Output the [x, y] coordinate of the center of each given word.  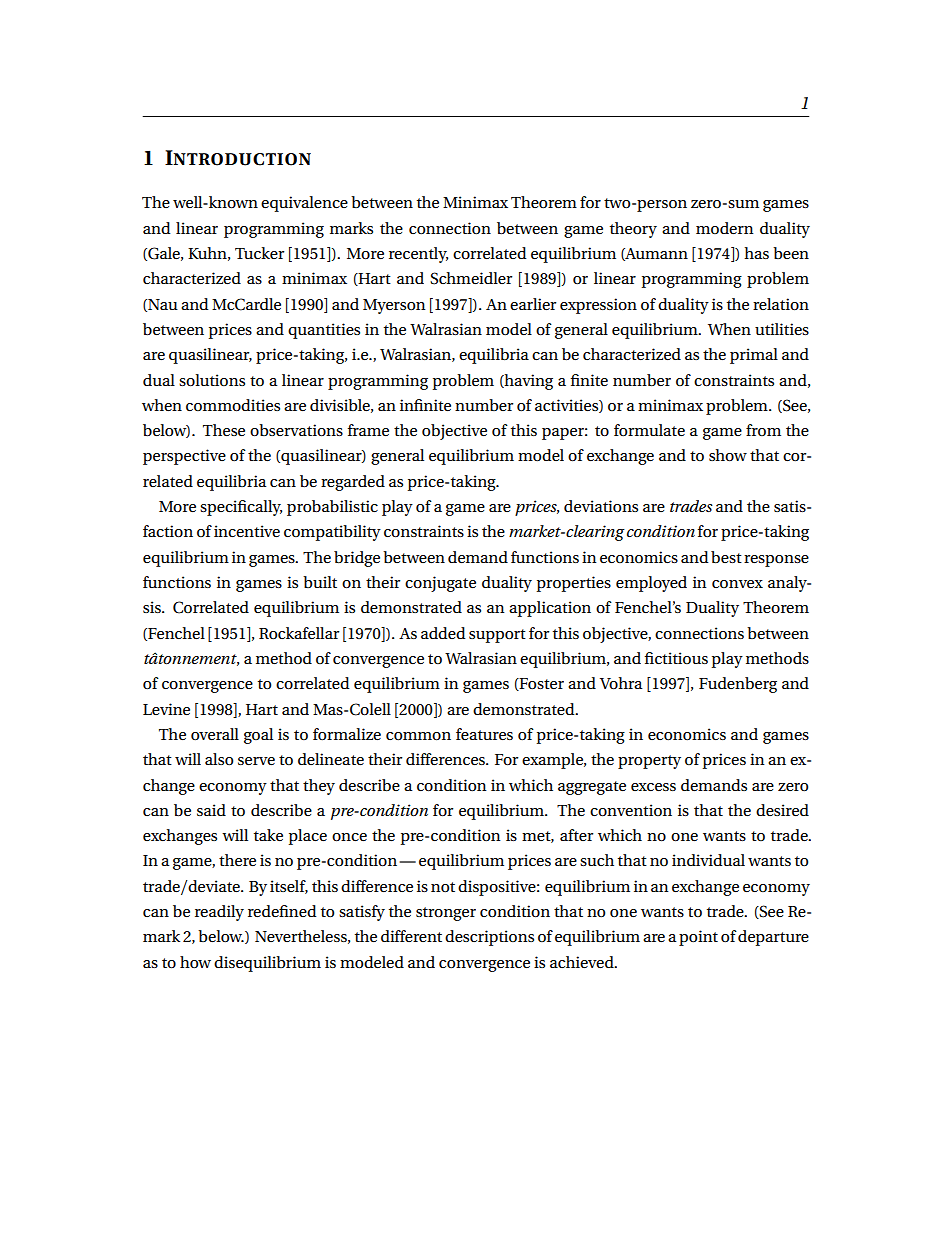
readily [219, 913]
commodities [233, 405]
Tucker [259, 253]
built [320, 582]
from [763, 430]
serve [256, 761]
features [484, 734]
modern [724, 228]
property [649, 762]
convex [737, 584]
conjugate [440, 584]
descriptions [489, 938]
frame [368, 430]
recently [418, 255]
